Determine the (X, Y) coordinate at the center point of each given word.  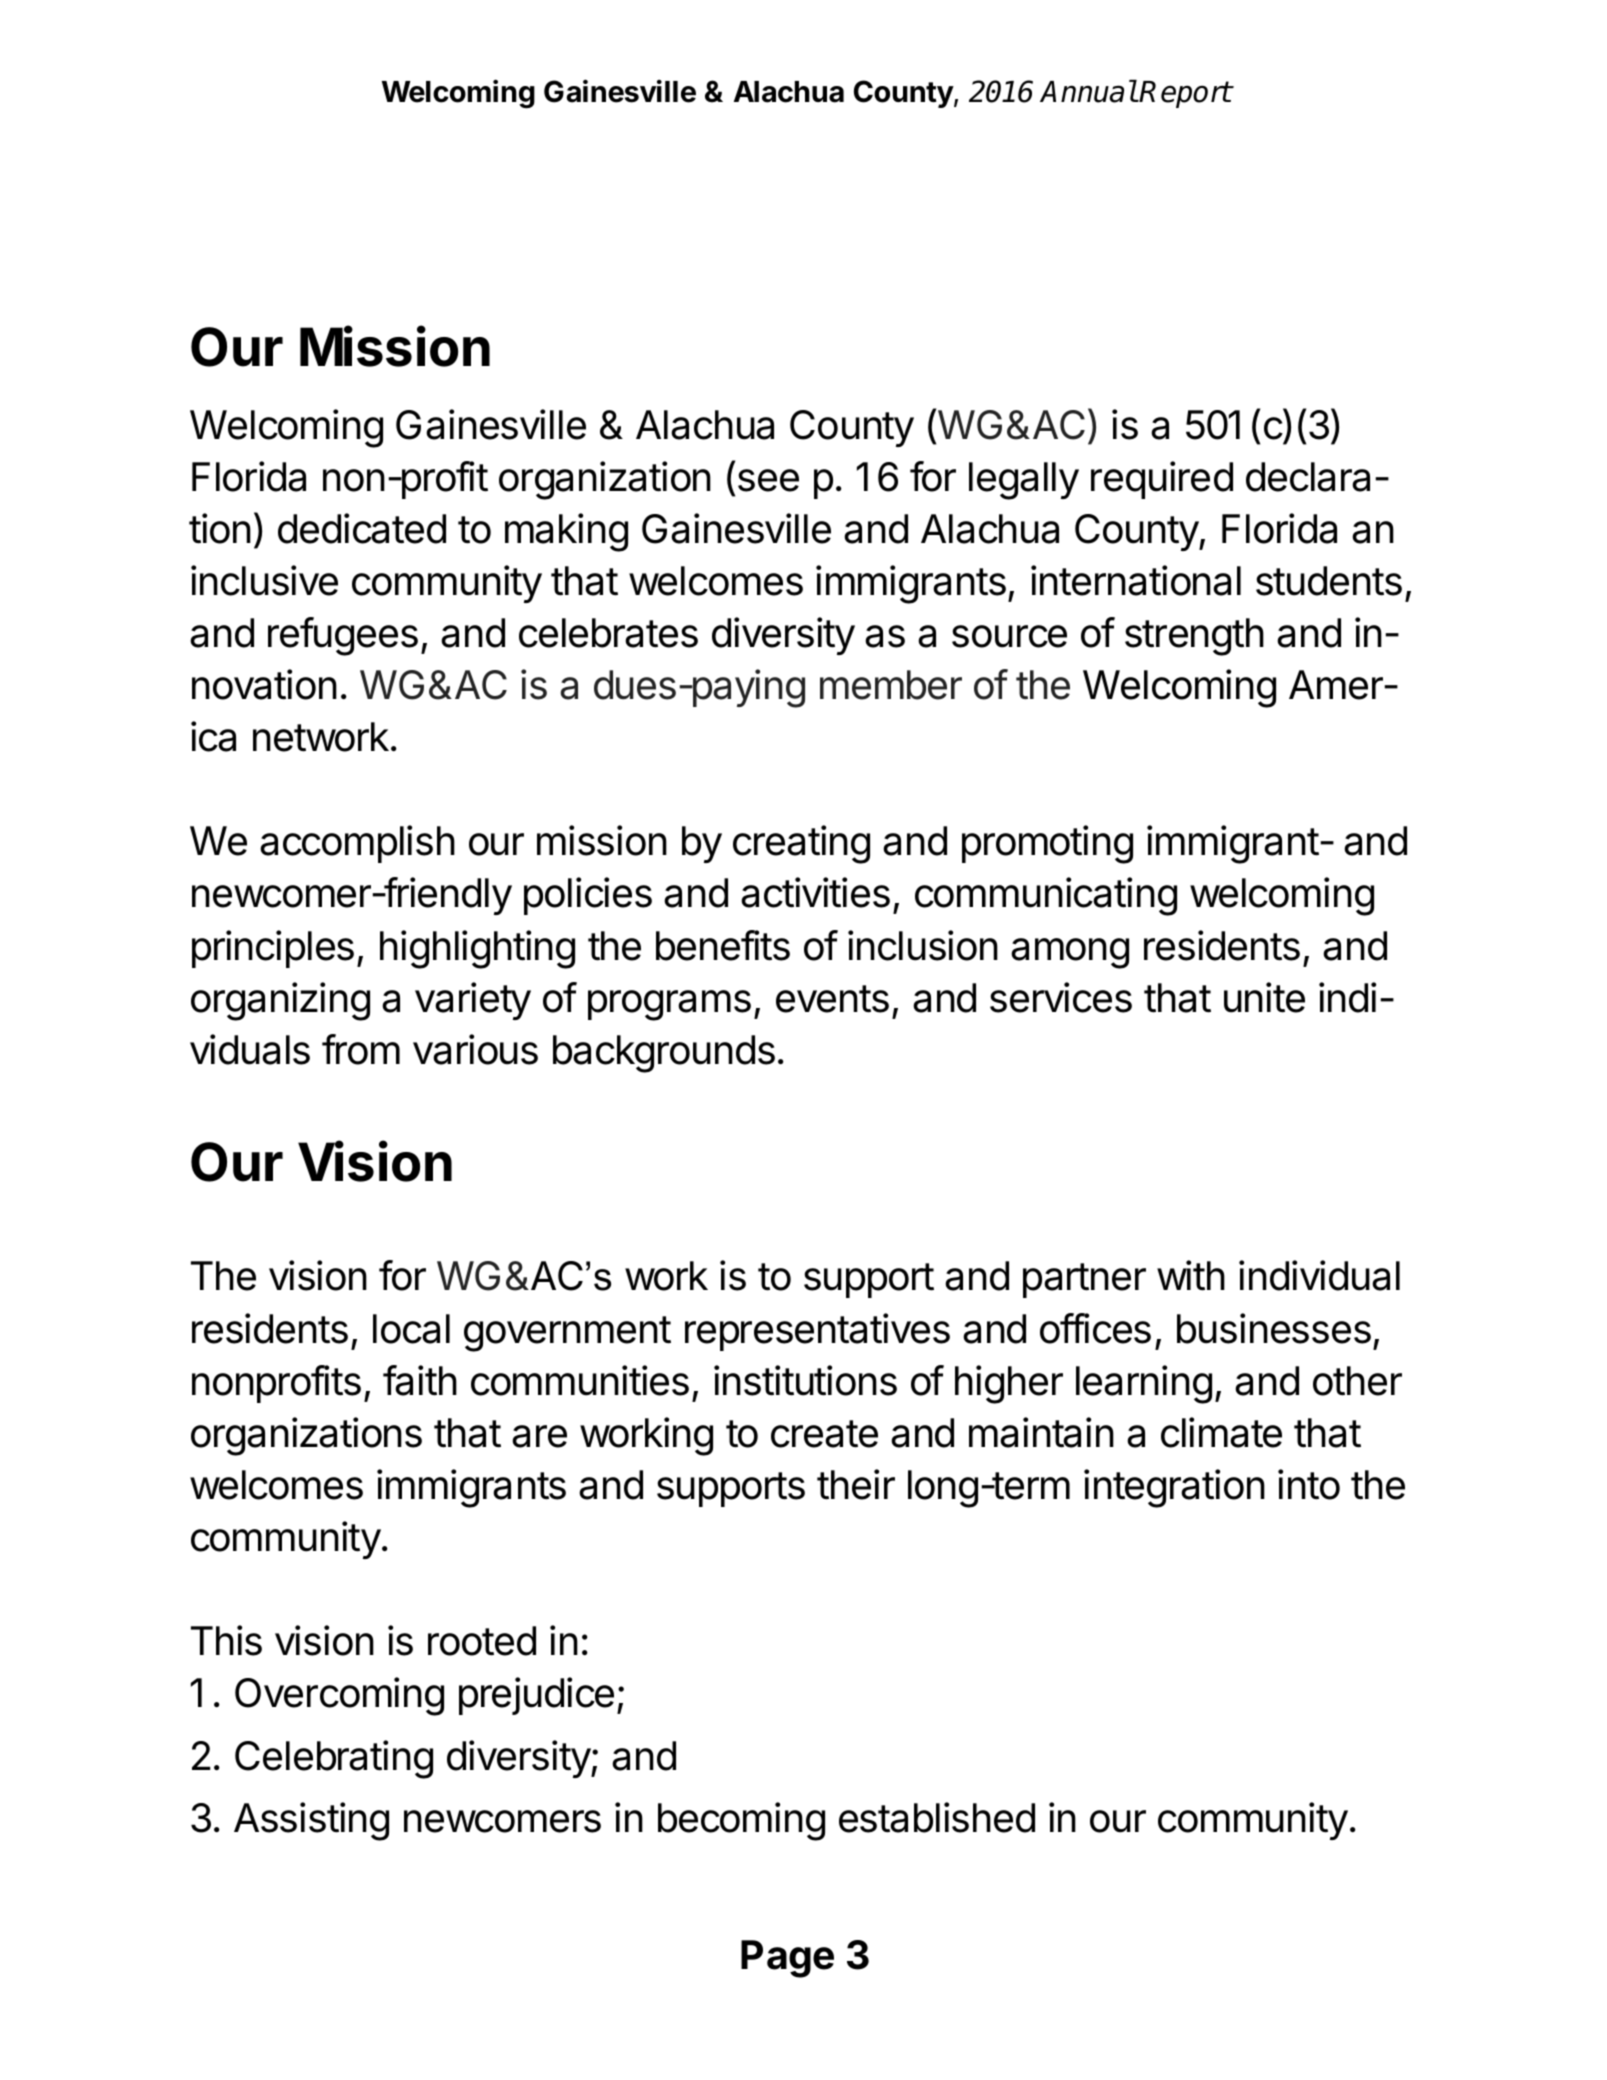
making (566, 532)
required (1162, 480)
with (1191, 1275)
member (891, 685)
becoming (741, 1821)
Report (1185, 94)
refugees (343, 636)
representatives (817, 1332)
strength (1194, 637)
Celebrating (334, 1759)
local (411, 1329)
